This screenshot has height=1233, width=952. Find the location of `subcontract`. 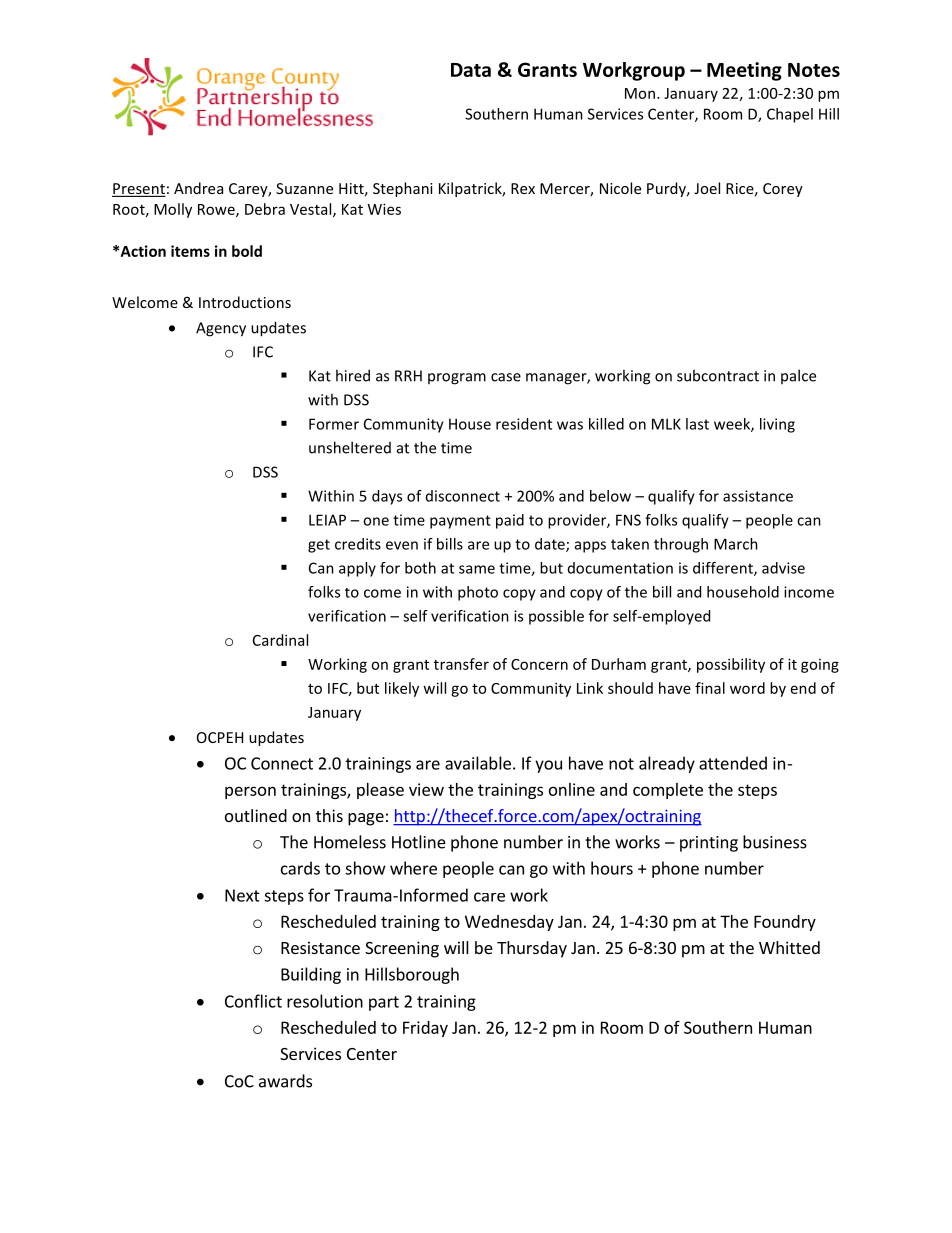

subcontract is located at coordinates (718, 375).
